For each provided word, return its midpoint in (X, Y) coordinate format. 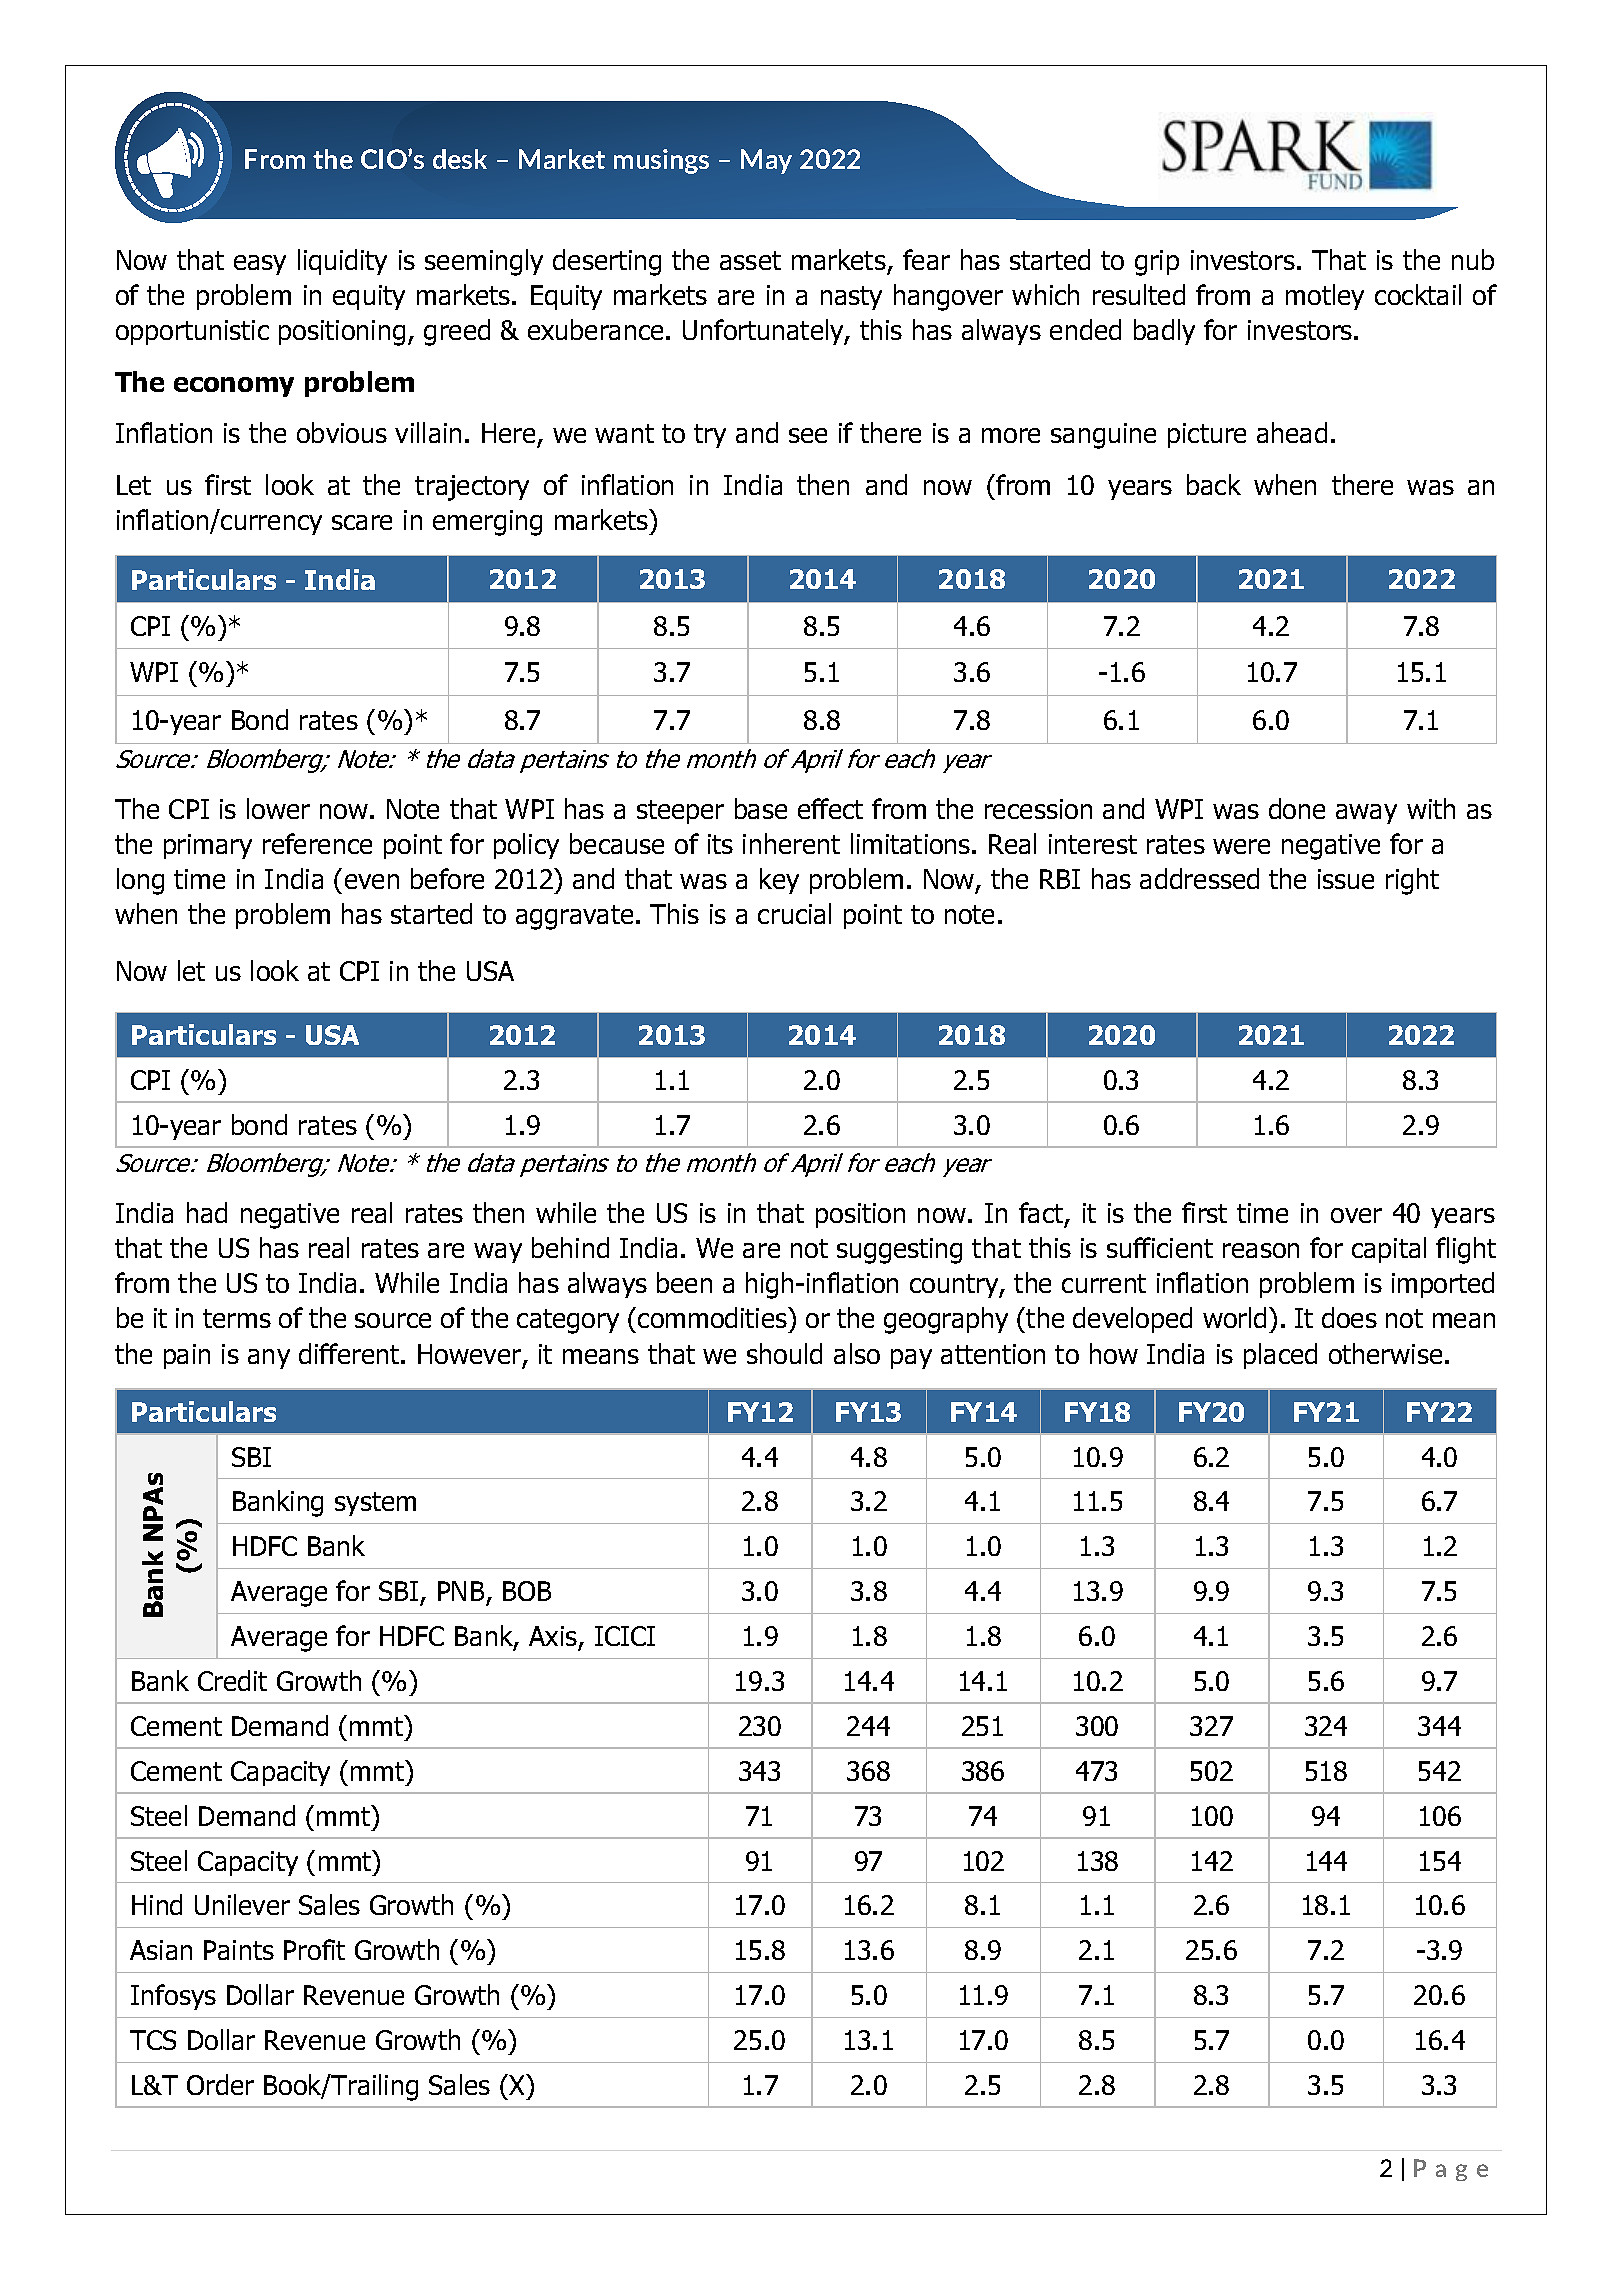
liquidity (342, 262)
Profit (314, 1949)
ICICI (625, 1636)
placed (1280, 1356)
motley (1325, 297)
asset (750, 260)
